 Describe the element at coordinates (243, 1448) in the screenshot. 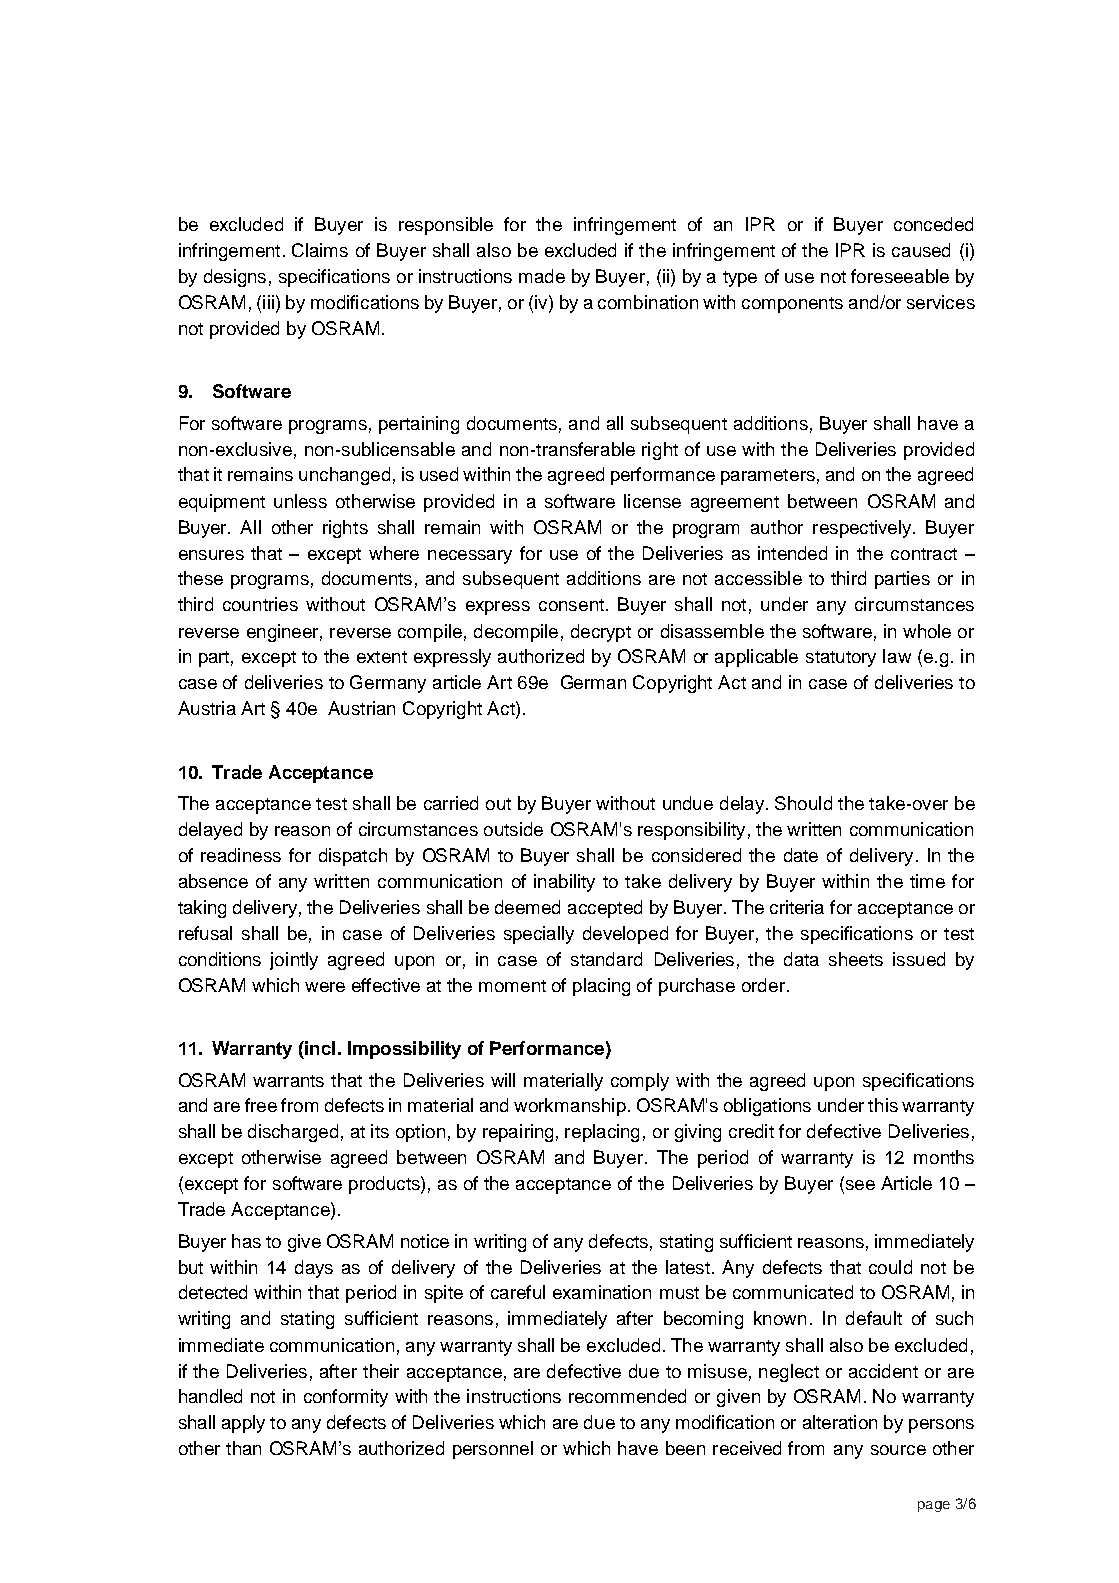

I see `than` at that location.
